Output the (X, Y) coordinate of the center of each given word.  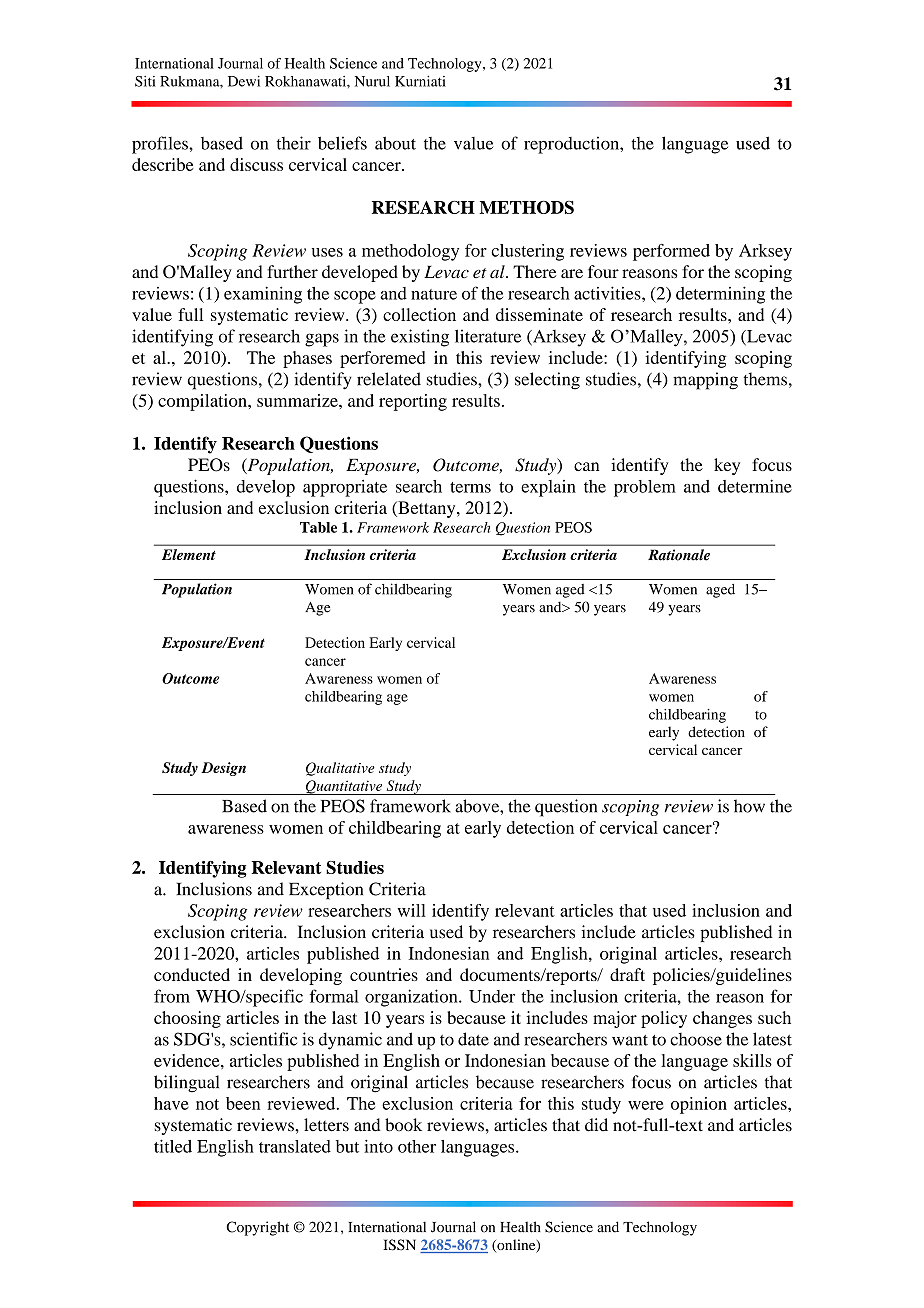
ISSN (399, 1245)
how (749, 806)
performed (671, 252)
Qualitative (340, 769)
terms (470, 487)
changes (722, 1019)
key (727, 466)
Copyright (257, 1228)
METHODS (526, 207)
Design (223, 769)
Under (492, 996)
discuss (256, 164)
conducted (192, 974)
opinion (699, 1105)
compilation (203, 402)
